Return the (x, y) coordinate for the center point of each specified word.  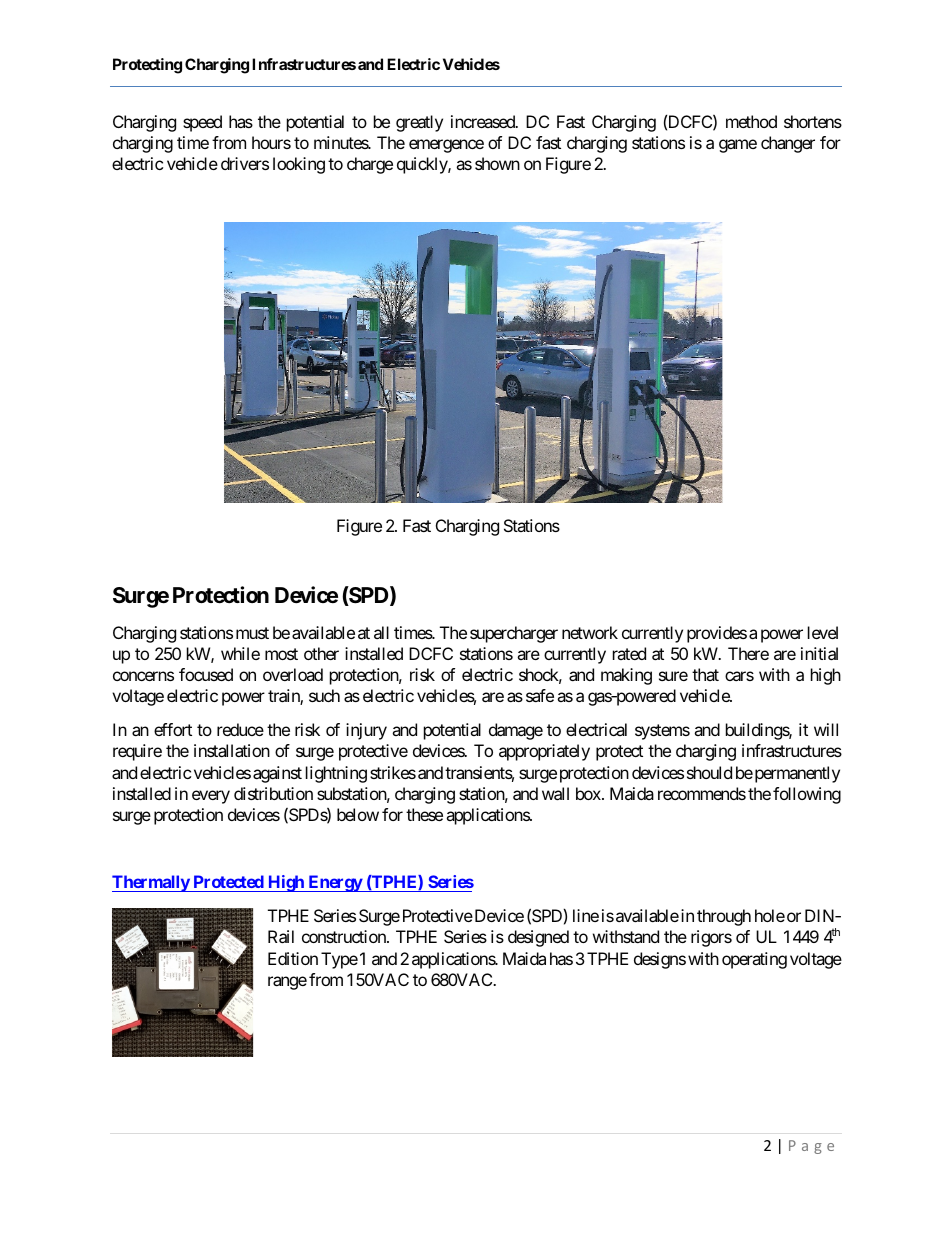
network (590, 632)
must (252, 633)
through (724, 917)
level (823, 632)
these (424, 814)
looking (299, 165)
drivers (245, 163)
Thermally (151, 883)
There (748, 653)
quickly (423, 165)
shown (497, 163)
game (738, 146)
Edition (293, 958)
